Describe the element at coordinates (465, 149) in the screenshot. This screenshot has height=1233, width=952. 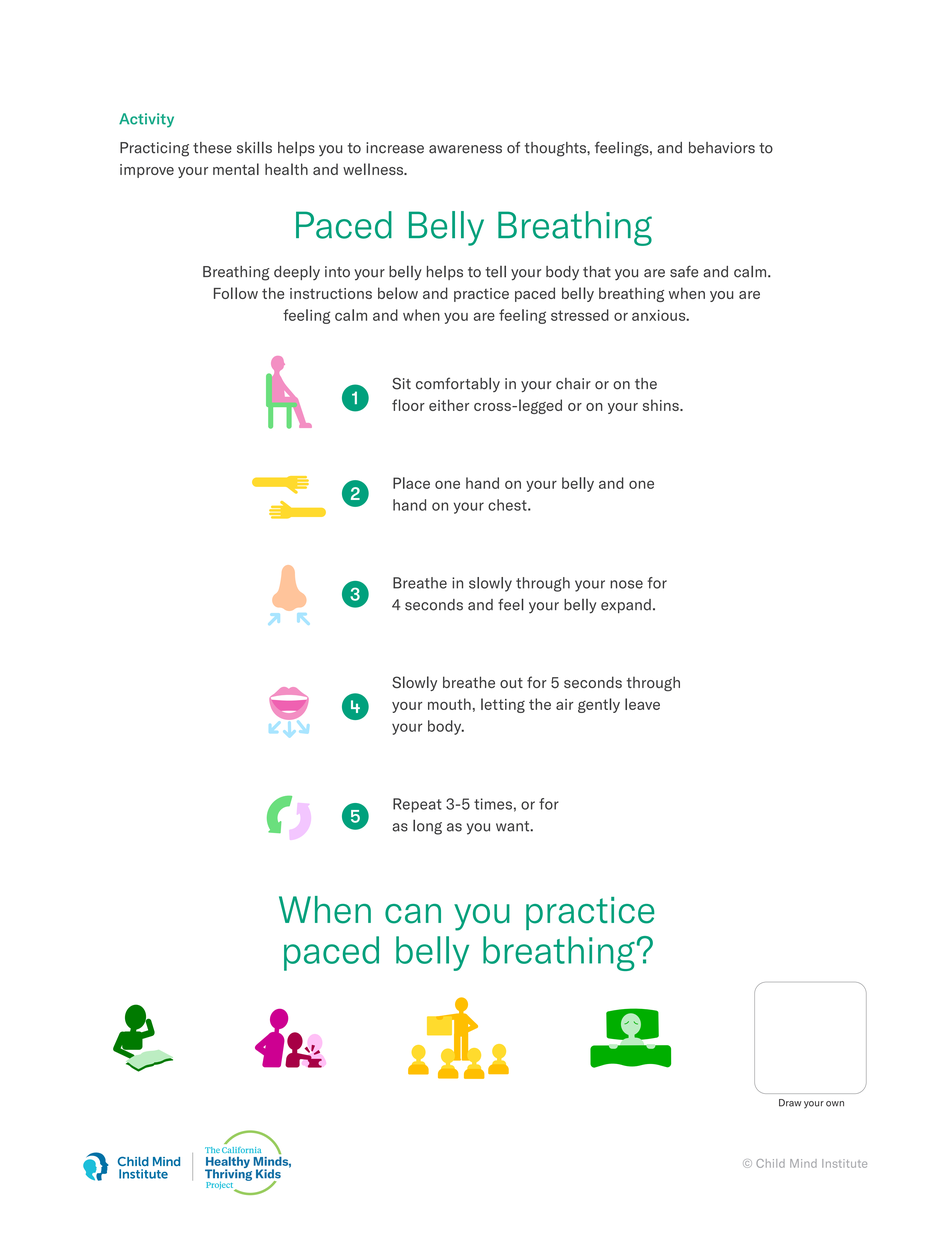
I see `awareness` at that location.
